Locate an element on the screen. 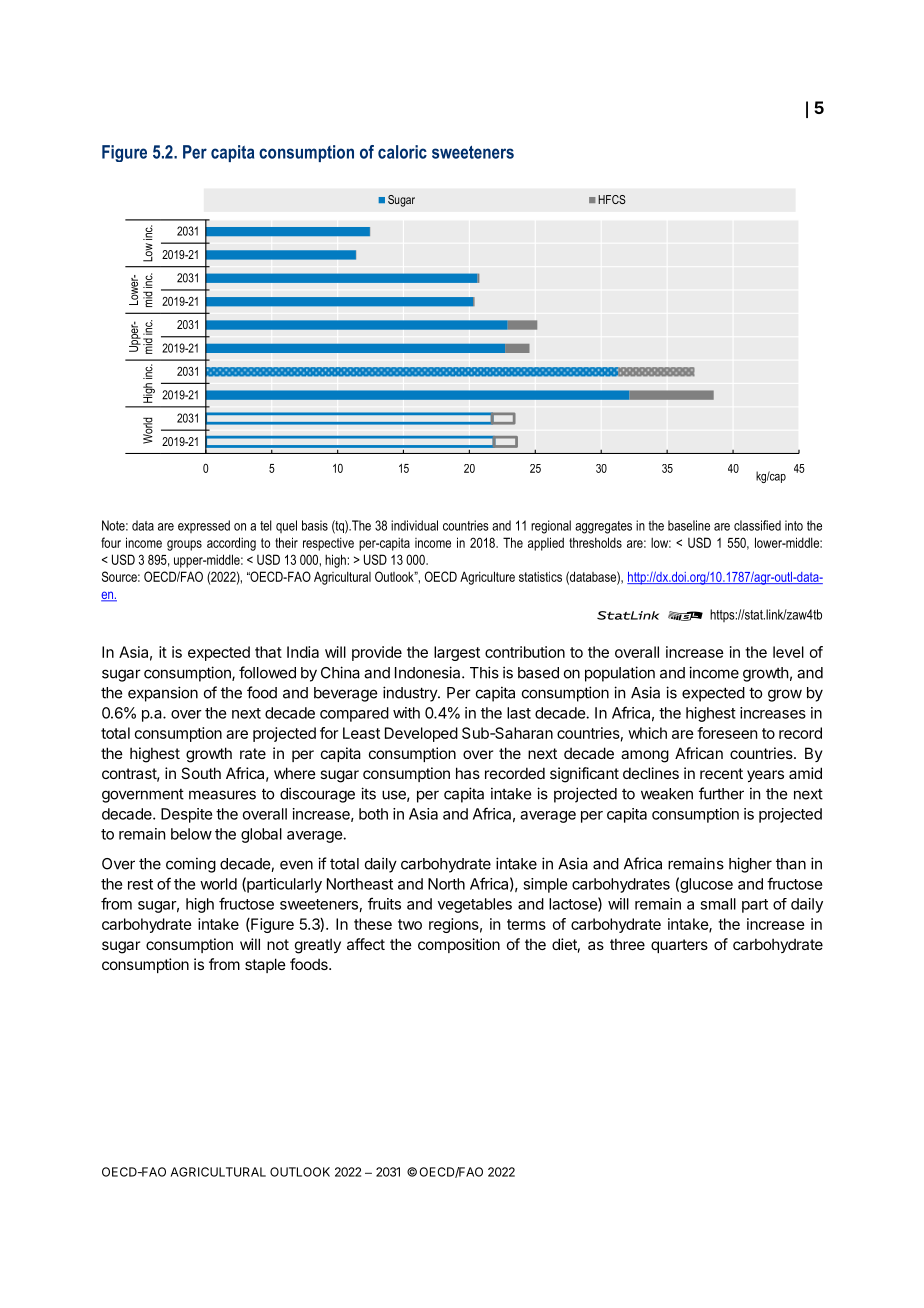 The height and width of the screenshot is (1308, 924). HFCS is located at coordinates (612, 199).
